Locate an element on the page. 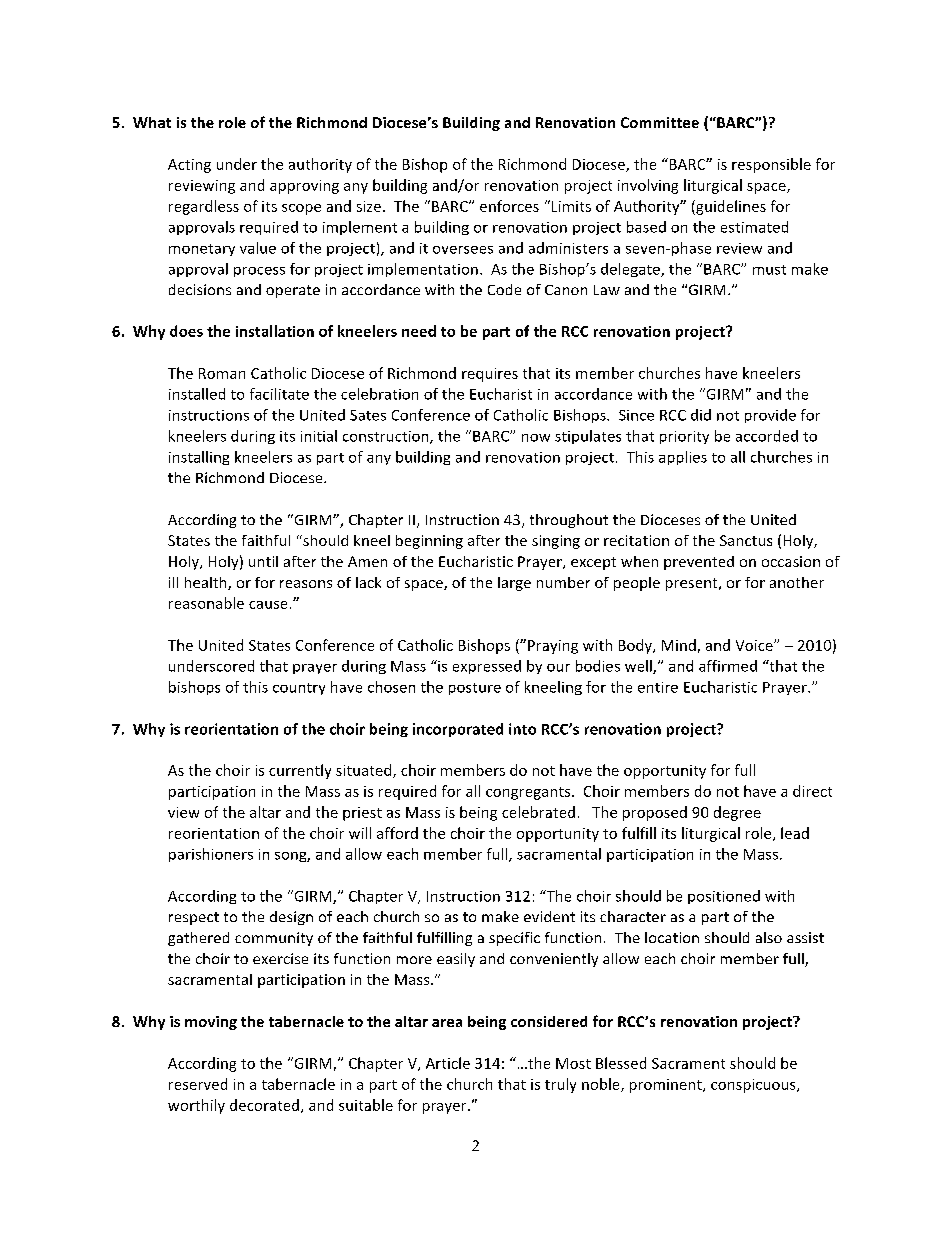 Image resolution: width=952 pixels, height=1233 pixels. large is located at coordinates (514, 584).
